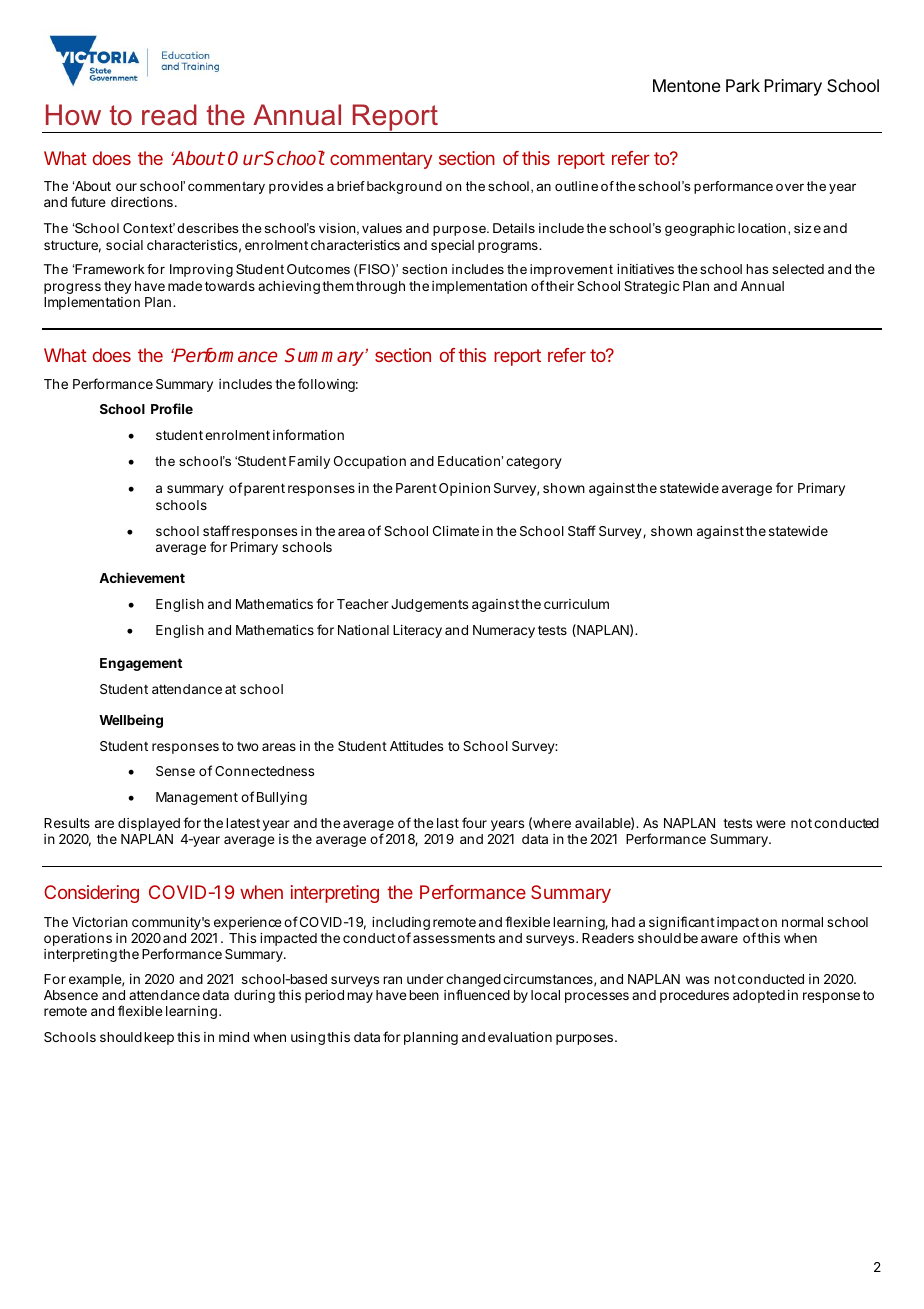 The width and height of the page is (924, 1309). Describe the element at coordinates (576, 604) in the page. I see `curriculum` at that location.
